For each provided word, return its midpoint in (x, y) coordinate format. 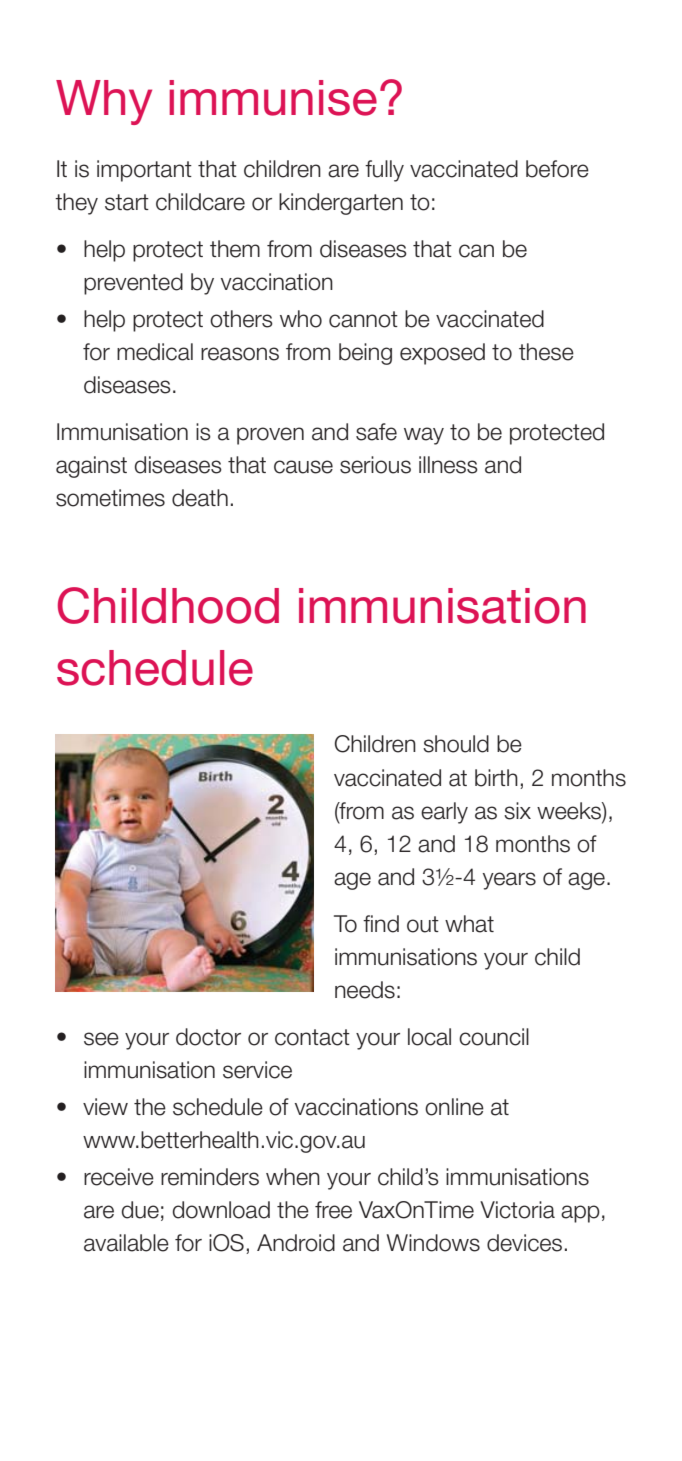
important (144, 171)
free (333, 1210)
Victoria (517, 1210)
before (557, 169)
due (140, 1210)
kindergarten (341, 204)
